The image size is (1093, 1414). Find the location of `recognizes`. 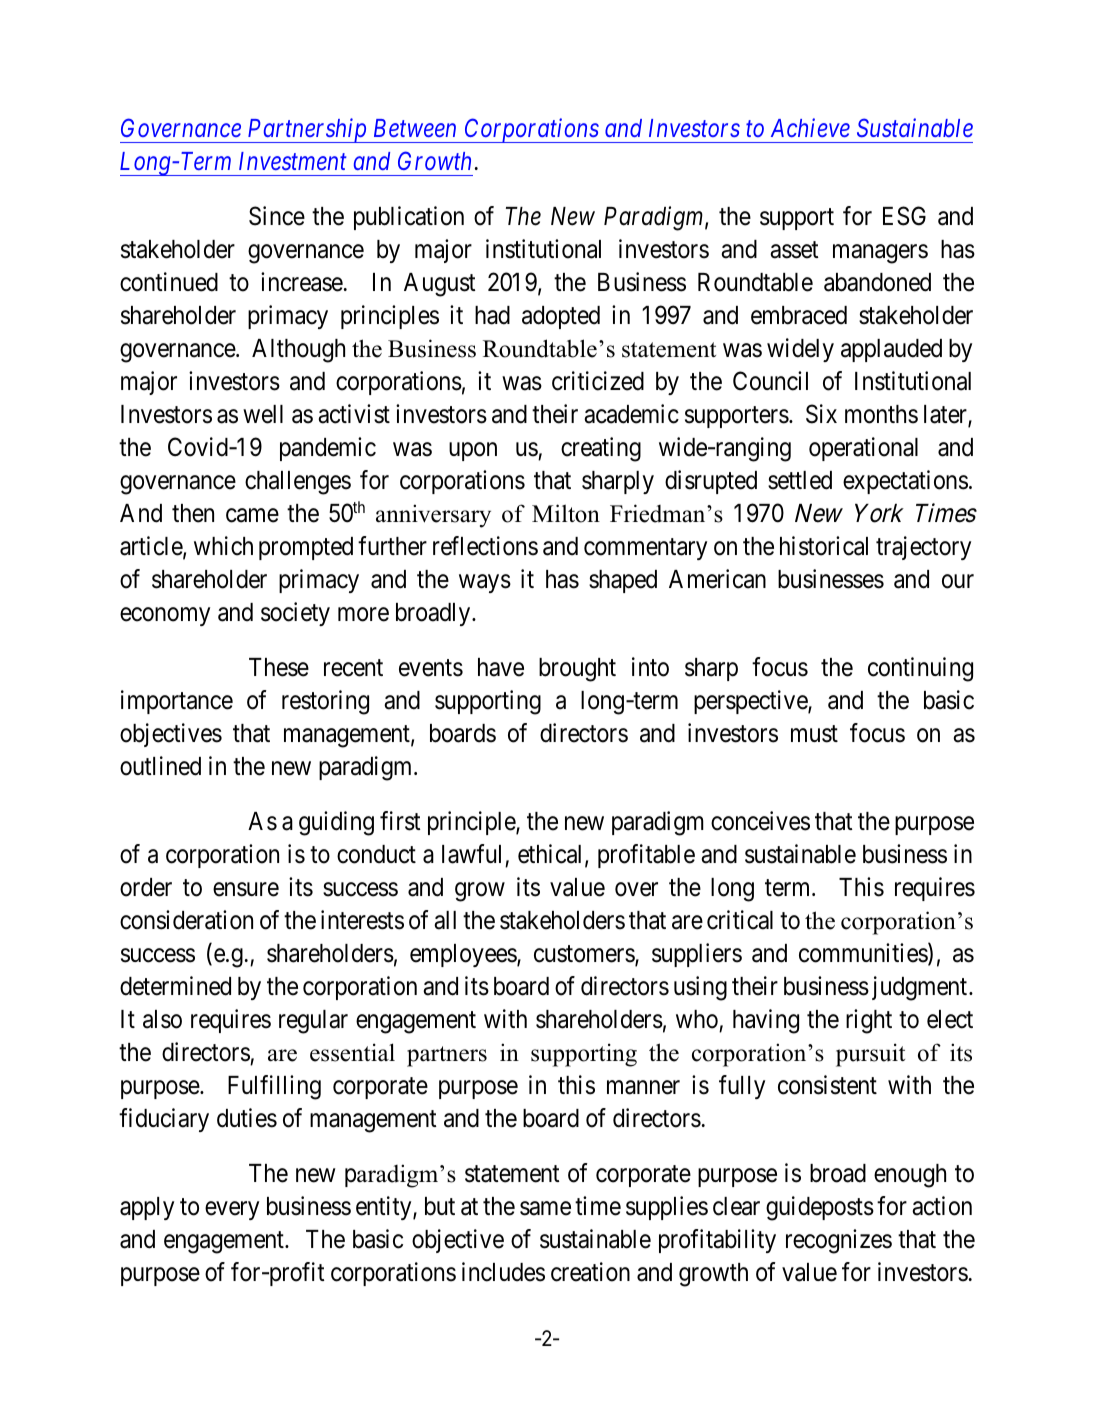

recognizes is located at coordinates (839, 1241).
